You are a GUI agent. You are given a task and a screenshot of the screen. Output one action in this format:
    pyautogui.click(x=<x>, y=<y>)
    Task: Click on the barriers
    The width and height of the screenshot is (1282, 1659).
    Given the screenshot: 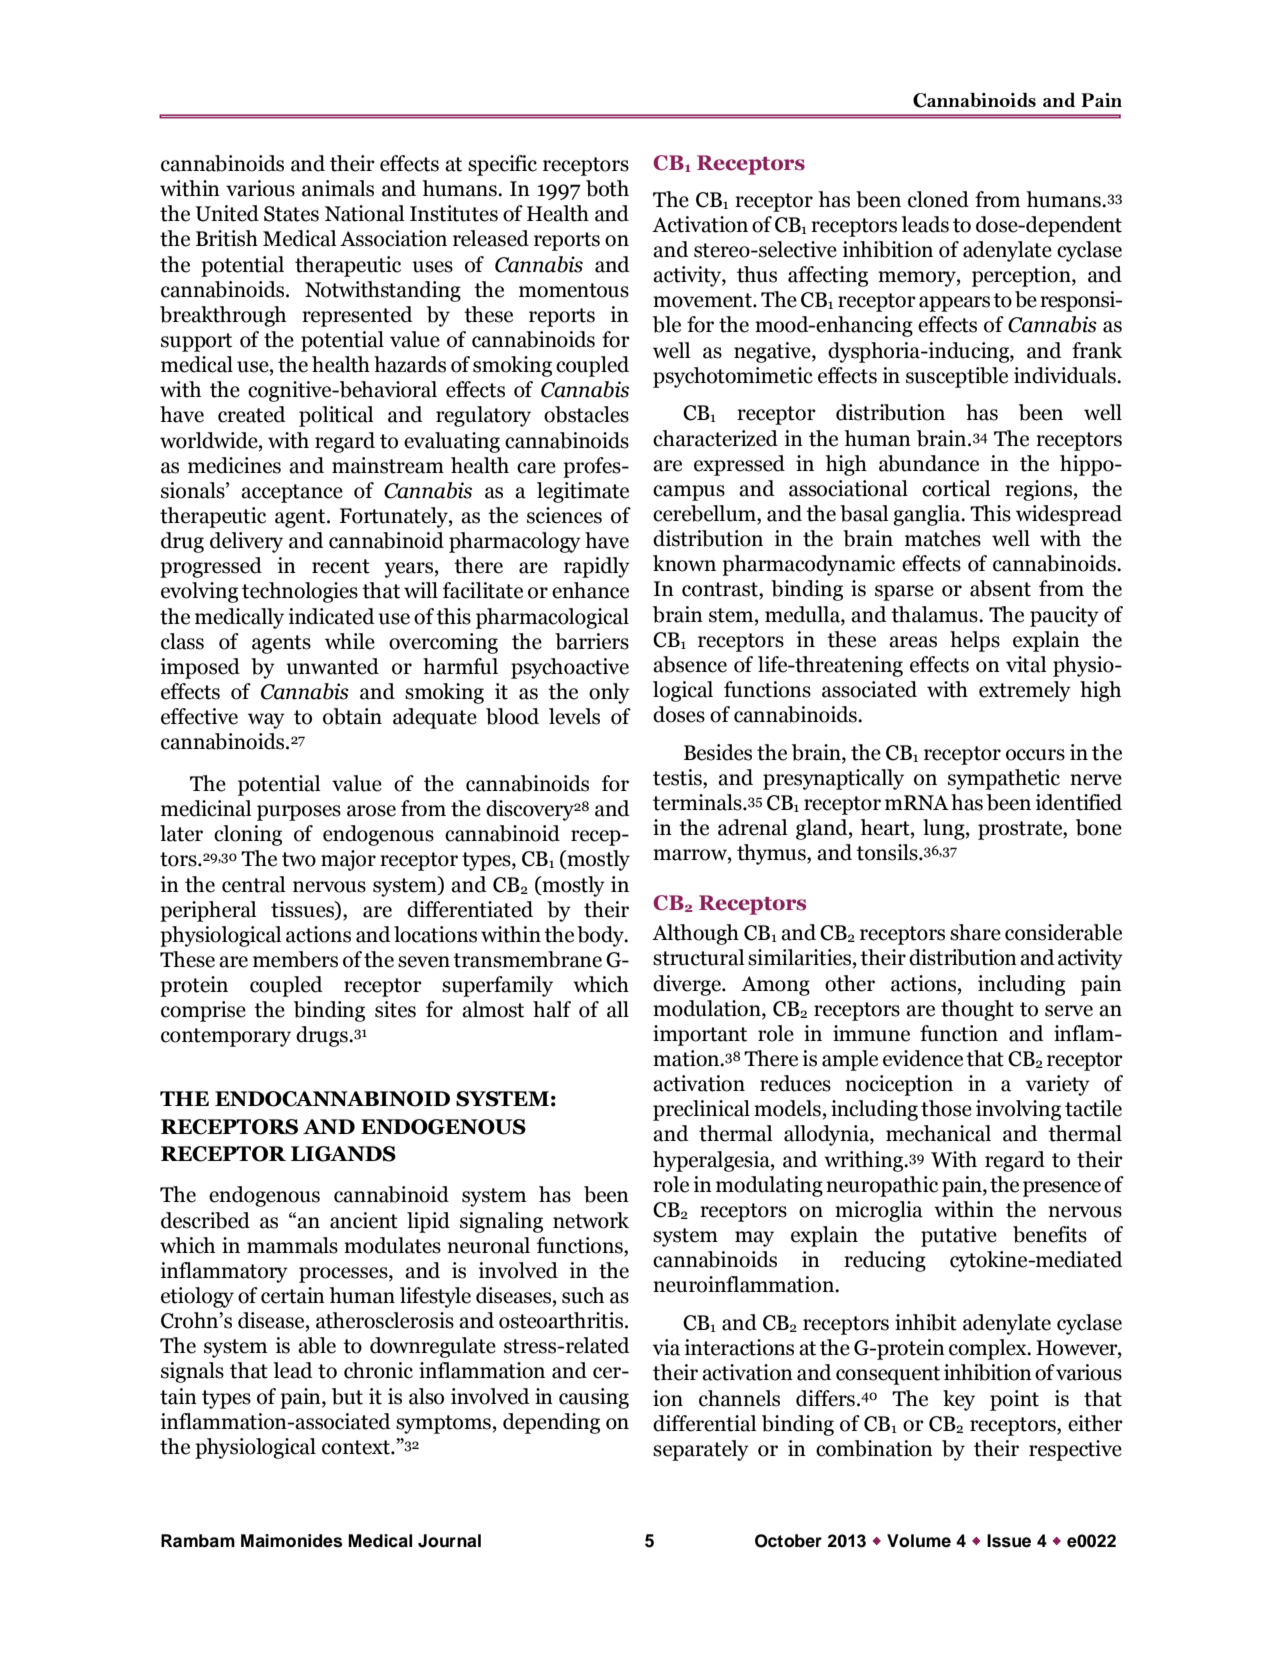 What is the action you would take?
    pyautogui.click(x=592, y=641)
